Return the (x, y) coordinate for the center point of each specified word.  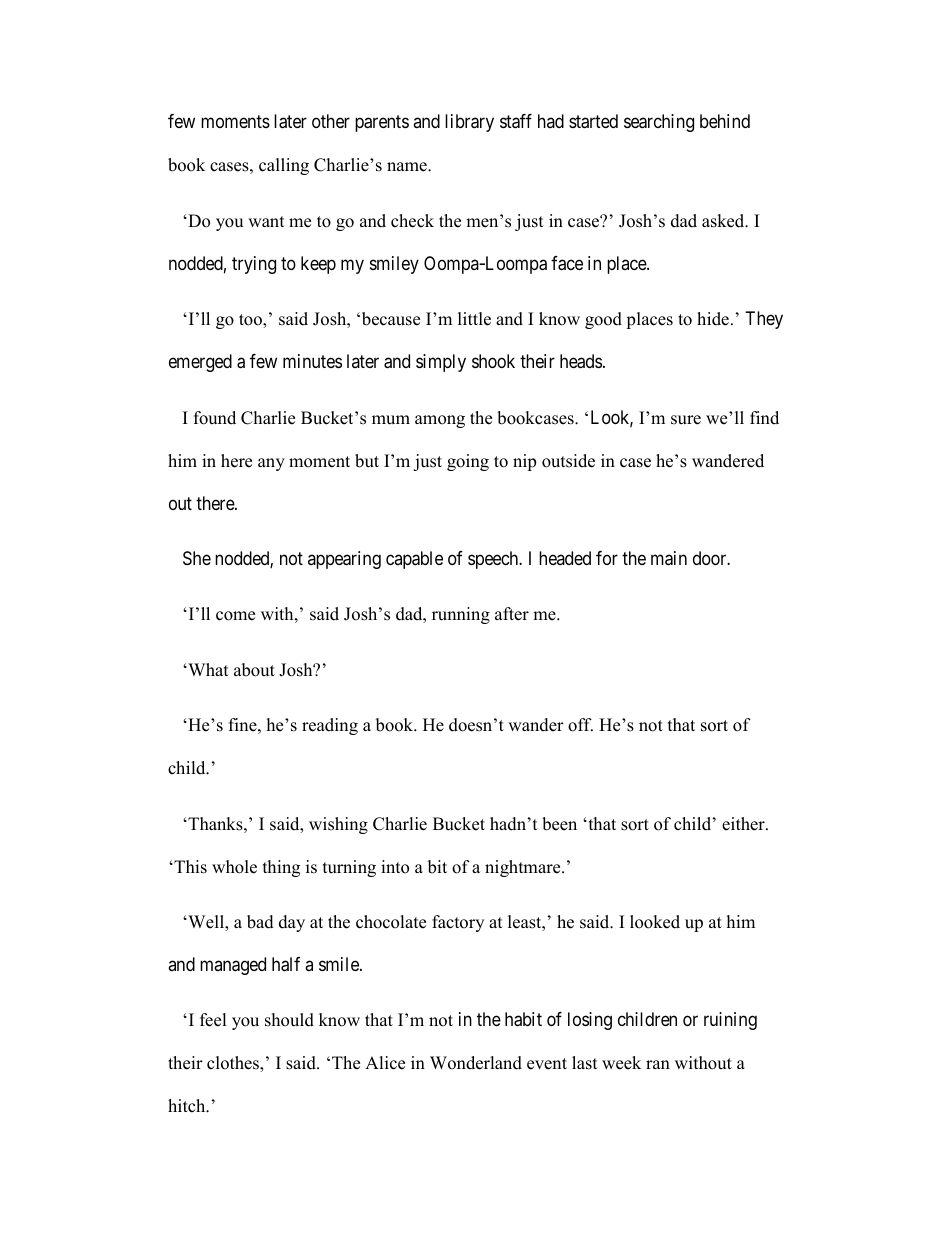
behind (725, 121)
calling (284, 166)
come (235, 616)
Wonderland (476, 1063)
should (289, 1020)
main (669, 558)
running (461, 615)
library (469, 123)
